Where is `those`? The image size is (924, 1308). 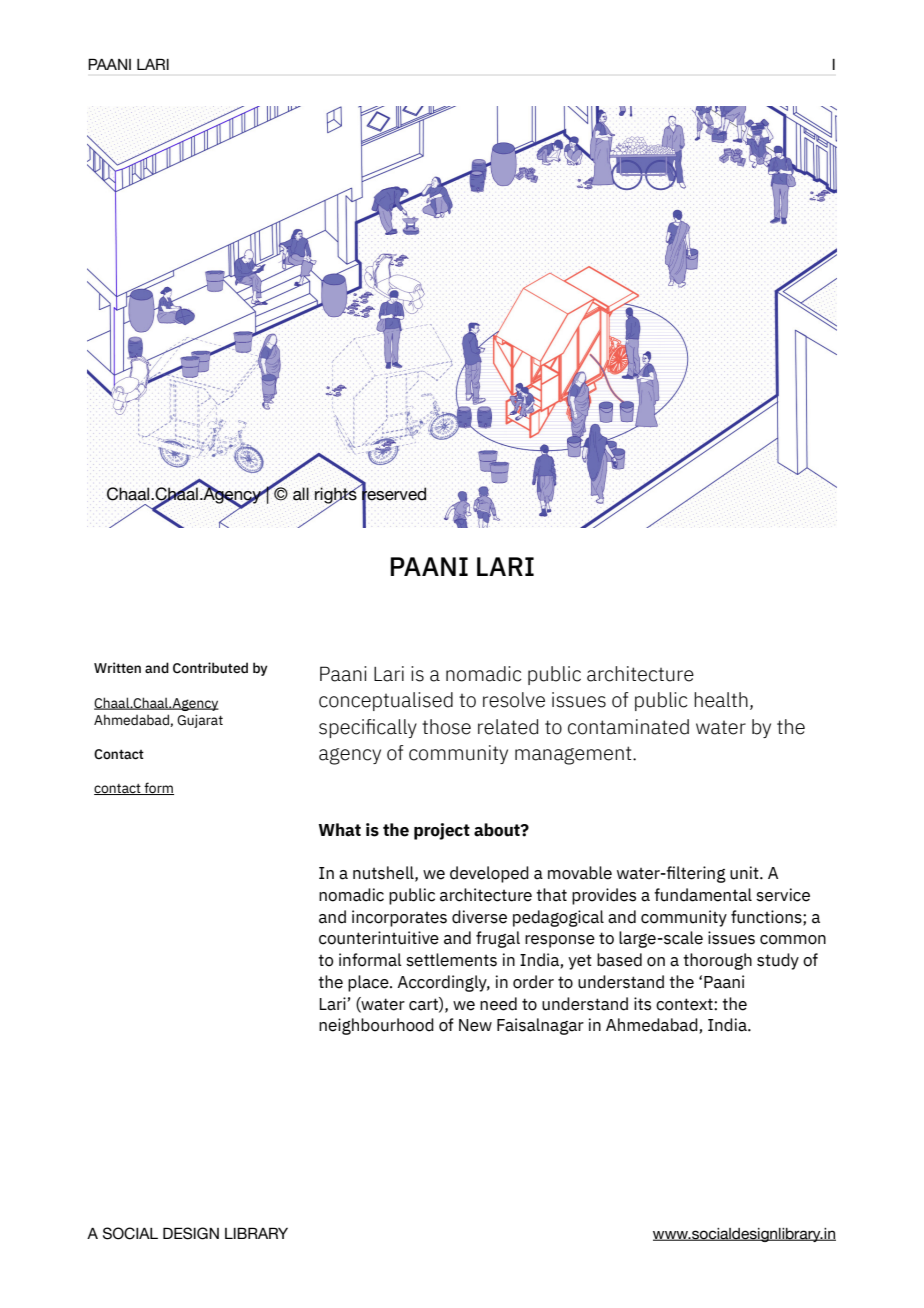
those is located at coordinates (446, 727).
